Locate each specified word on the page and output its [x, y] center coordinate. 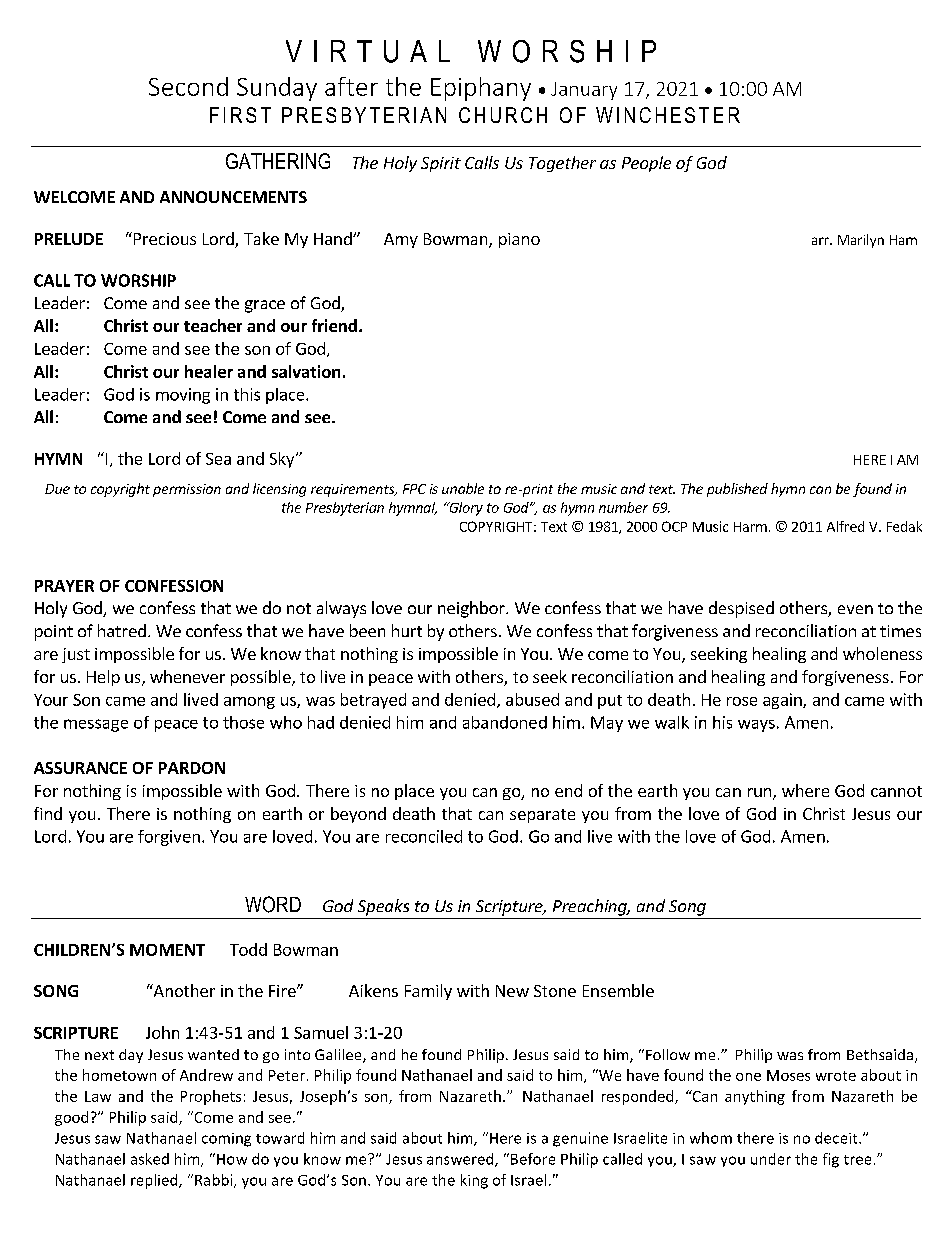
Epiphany [481, 89]
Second [188, 86]
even [855, 609]
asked [150, 1159]
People [646, 164]
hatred [122, 630]
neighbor [472, 609]
